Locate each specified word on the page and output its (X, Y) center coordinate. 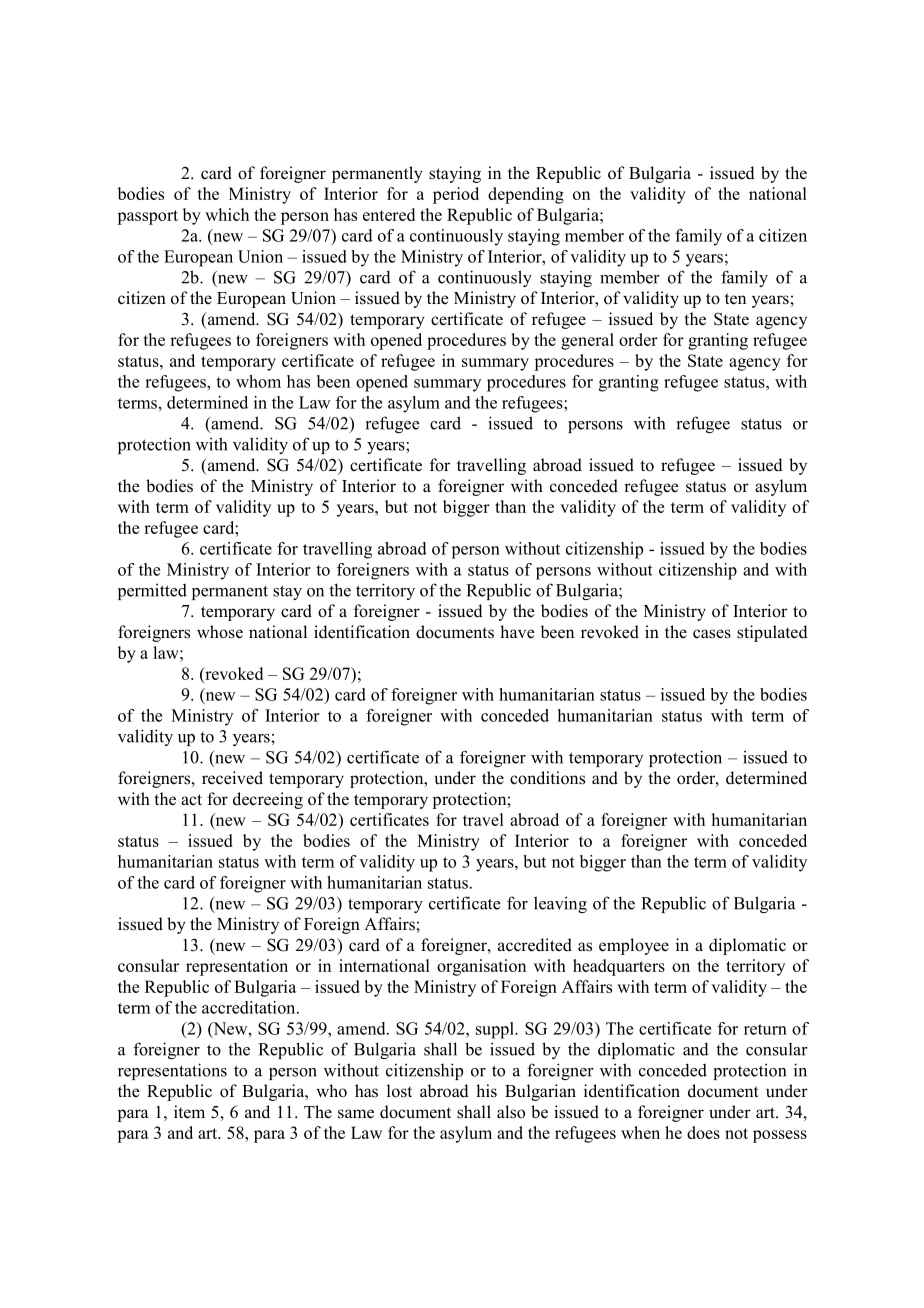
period (456, 195)
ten (735, 299)
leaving (560, 904)
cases (712, 634)
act (191, 799)
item (189, 1112)
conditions (547, 778)
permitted (152, 591)
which (227, 214)
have (517, 632)
